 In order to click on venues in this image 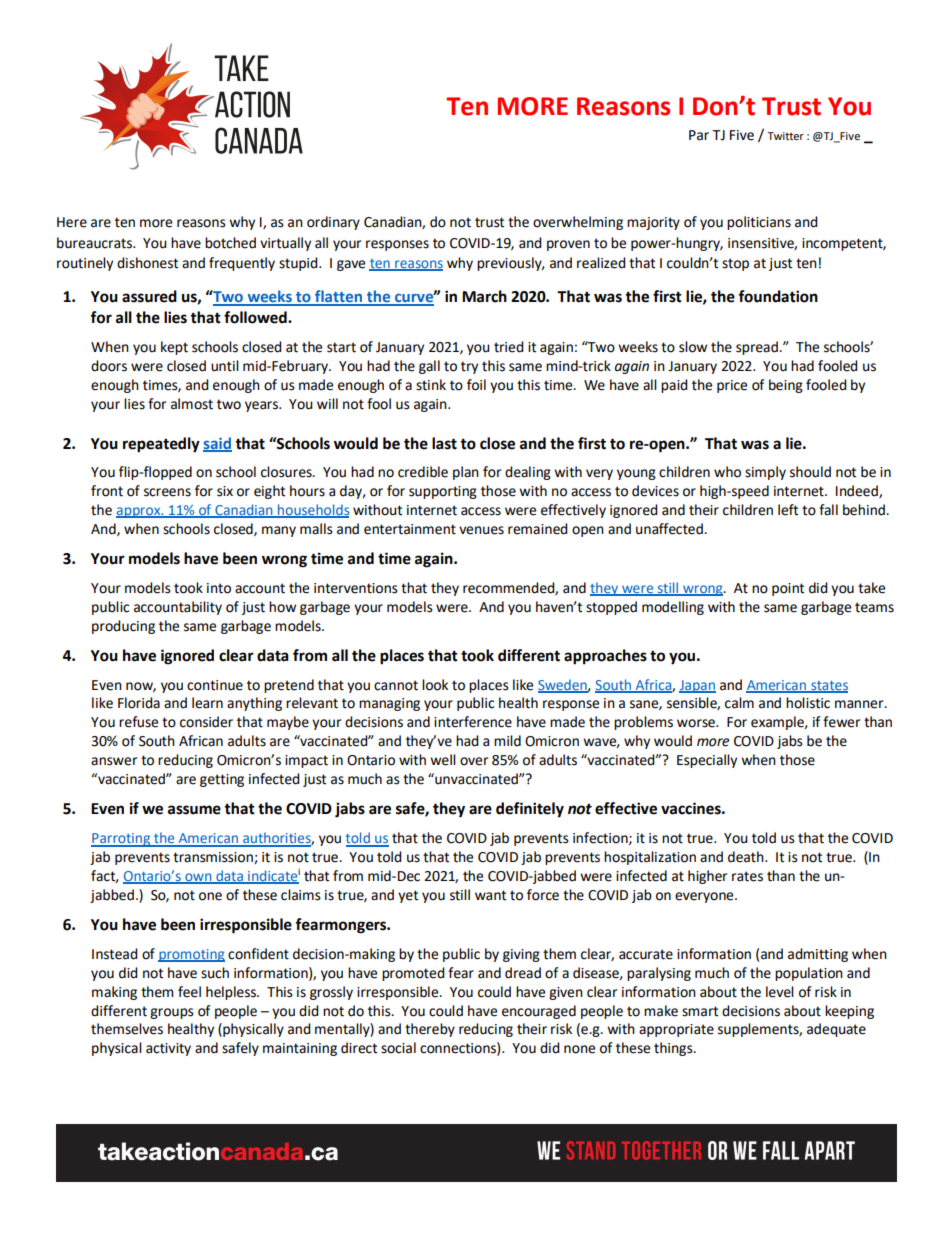, I will do `click(481, 530)`.
